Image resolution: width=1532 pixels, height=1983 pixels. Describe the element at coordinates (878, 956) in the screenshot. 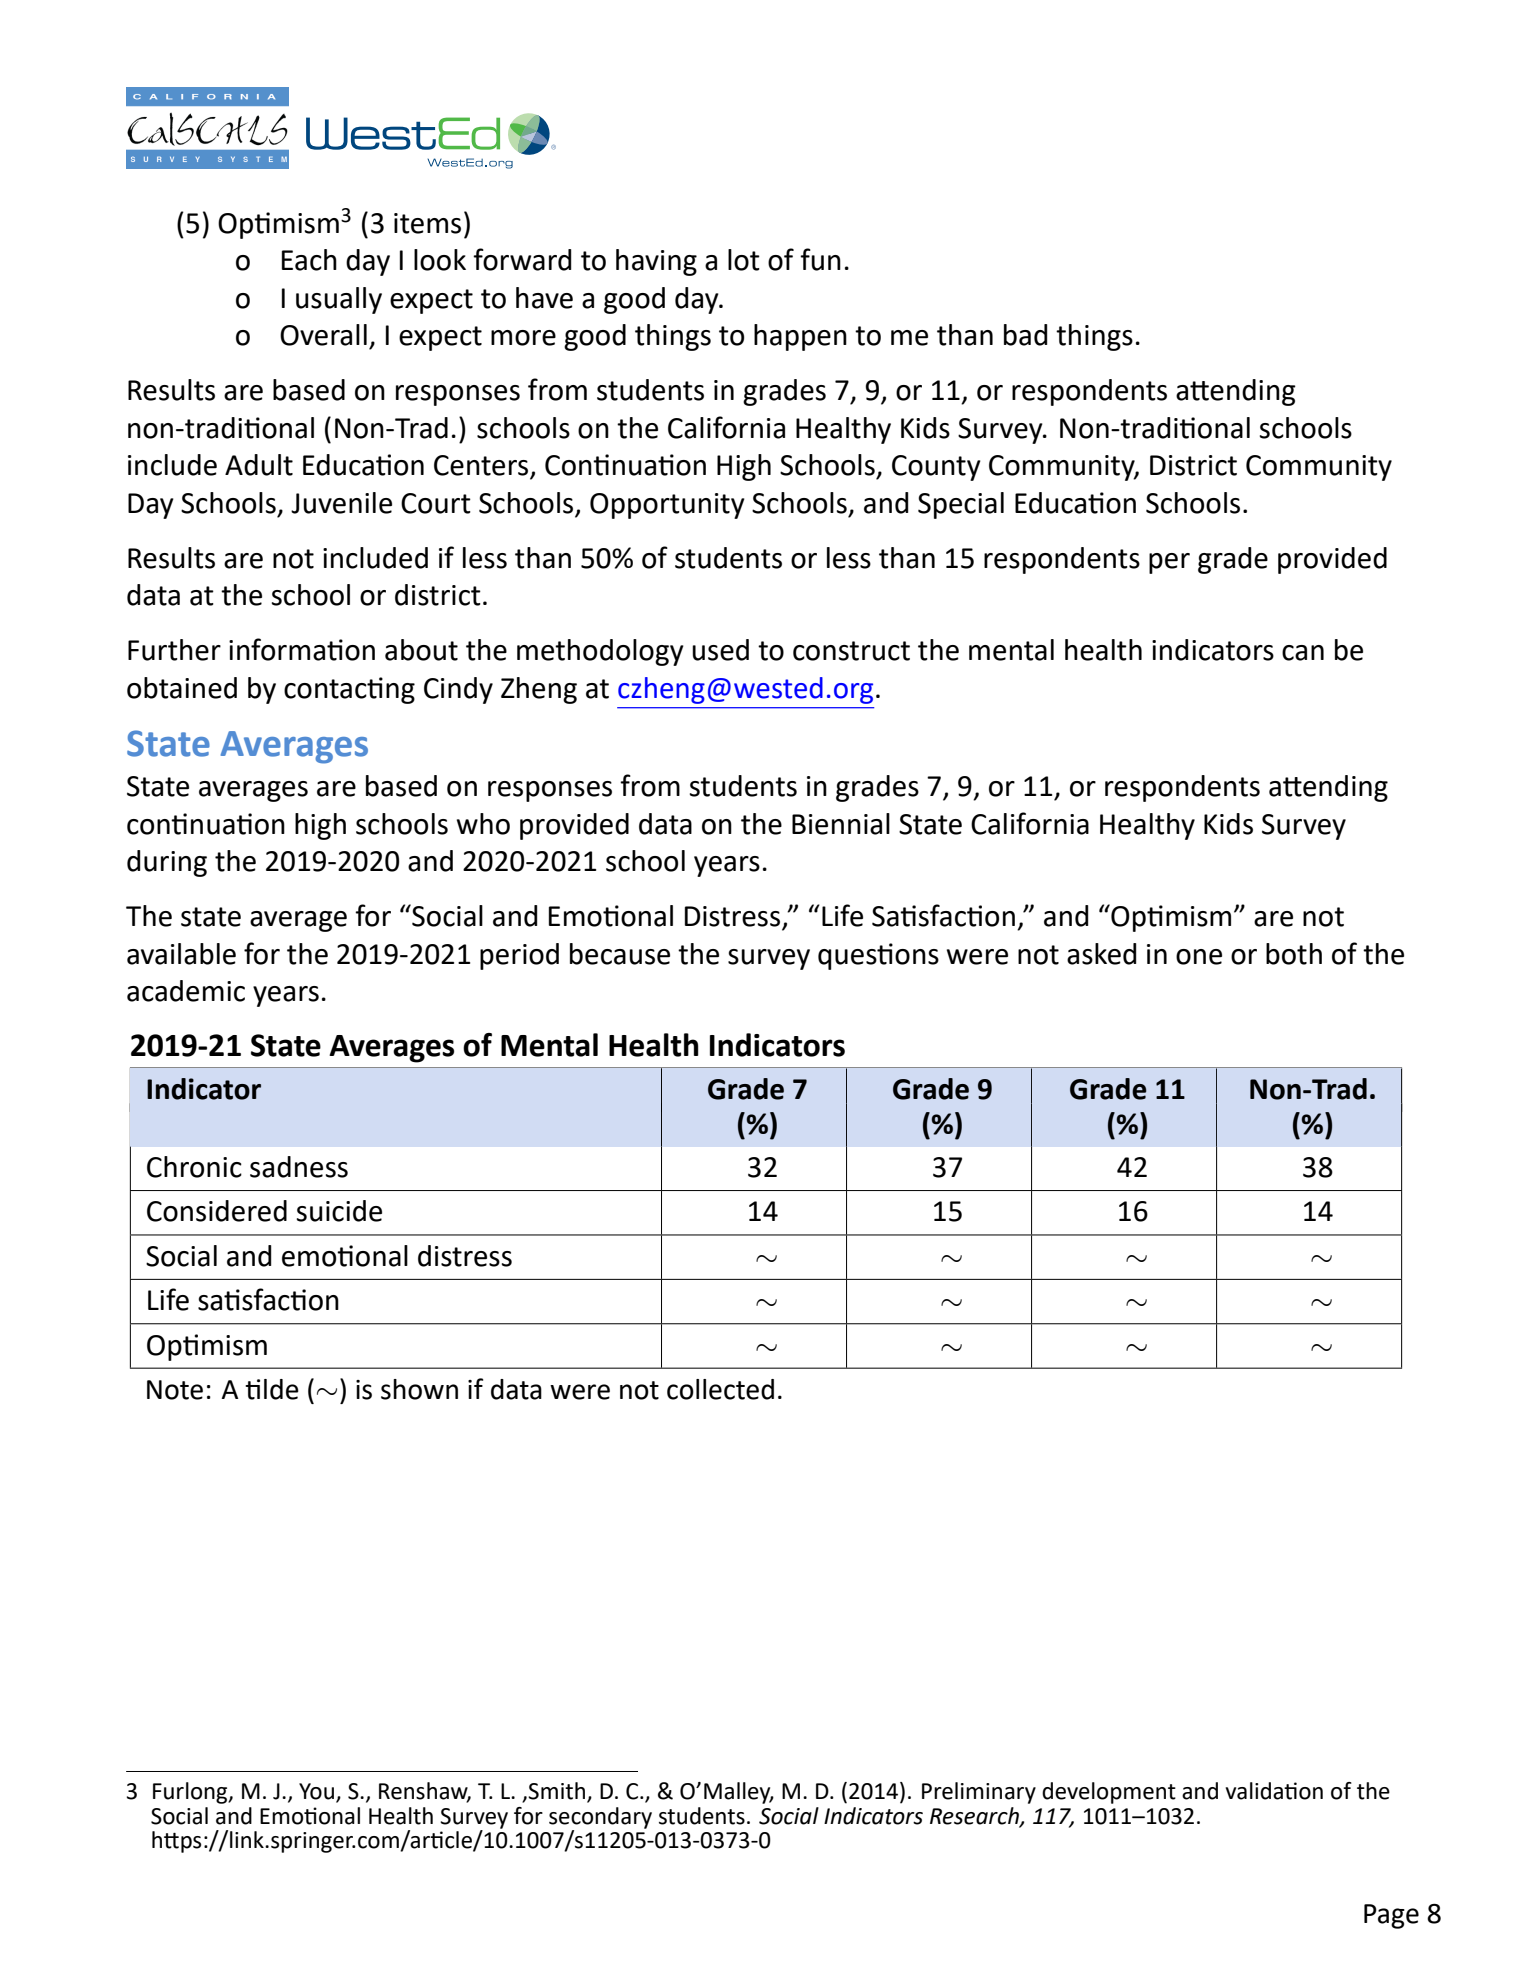

I see `questions` at that location.
